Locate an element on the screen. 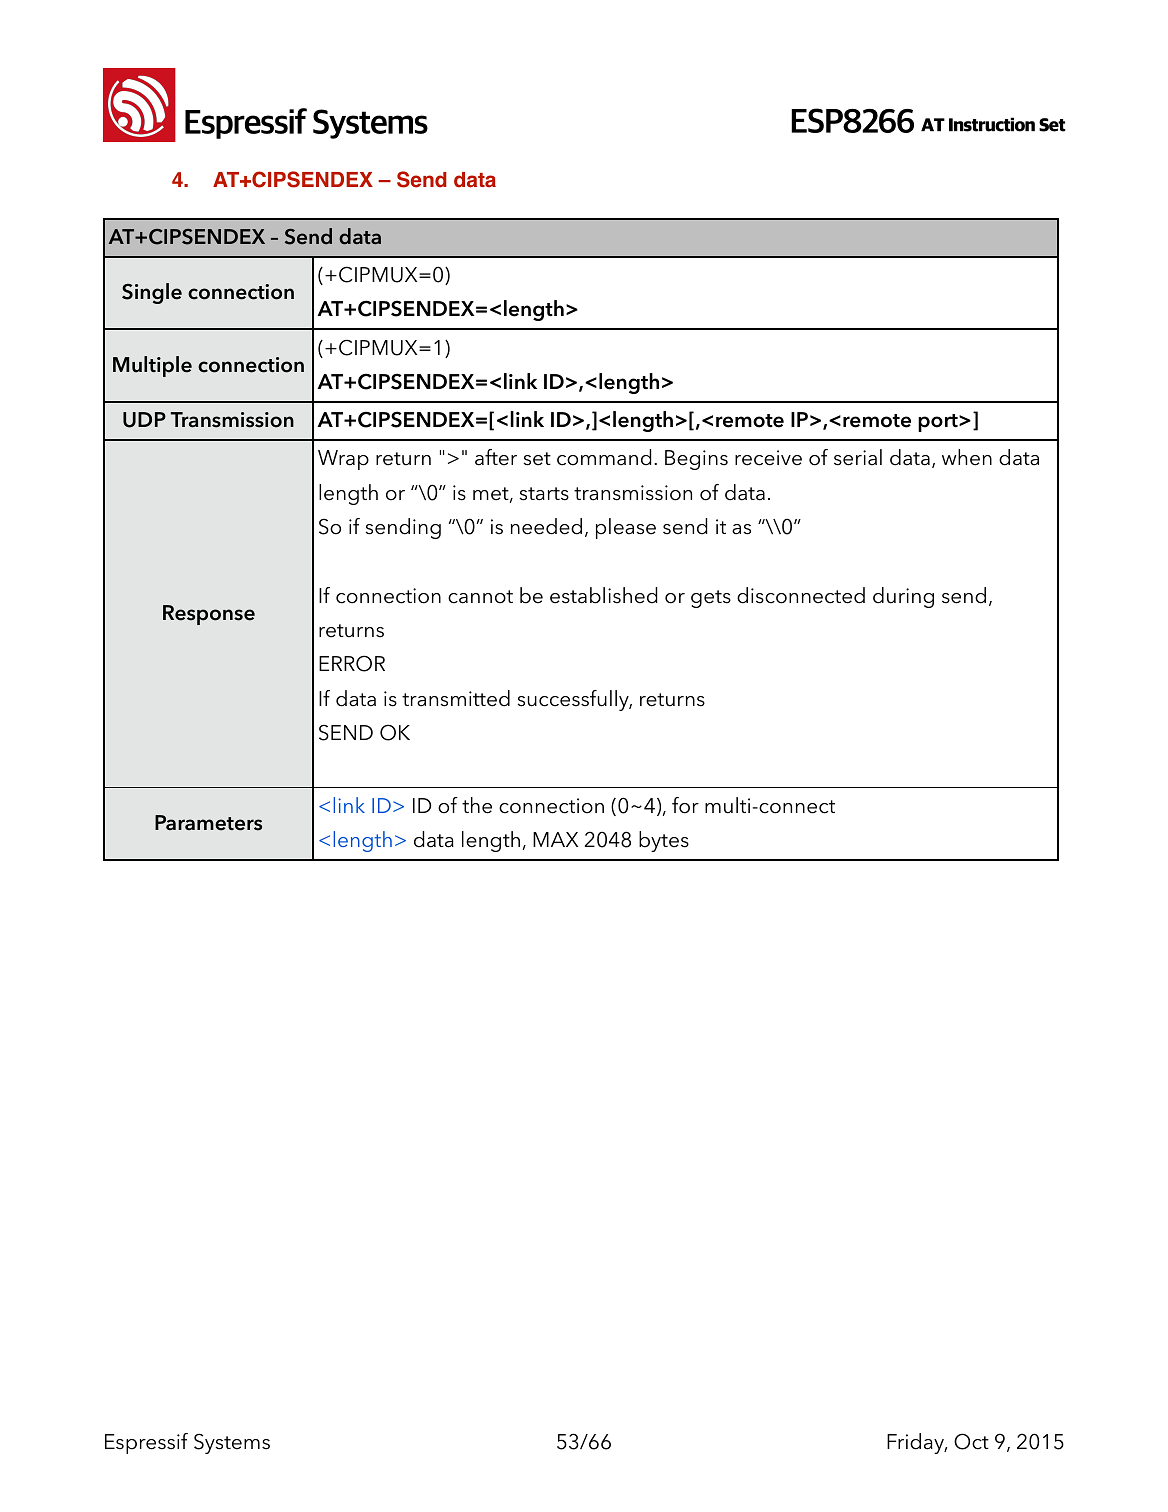  Parameters is located at coordinates (208, 823).
